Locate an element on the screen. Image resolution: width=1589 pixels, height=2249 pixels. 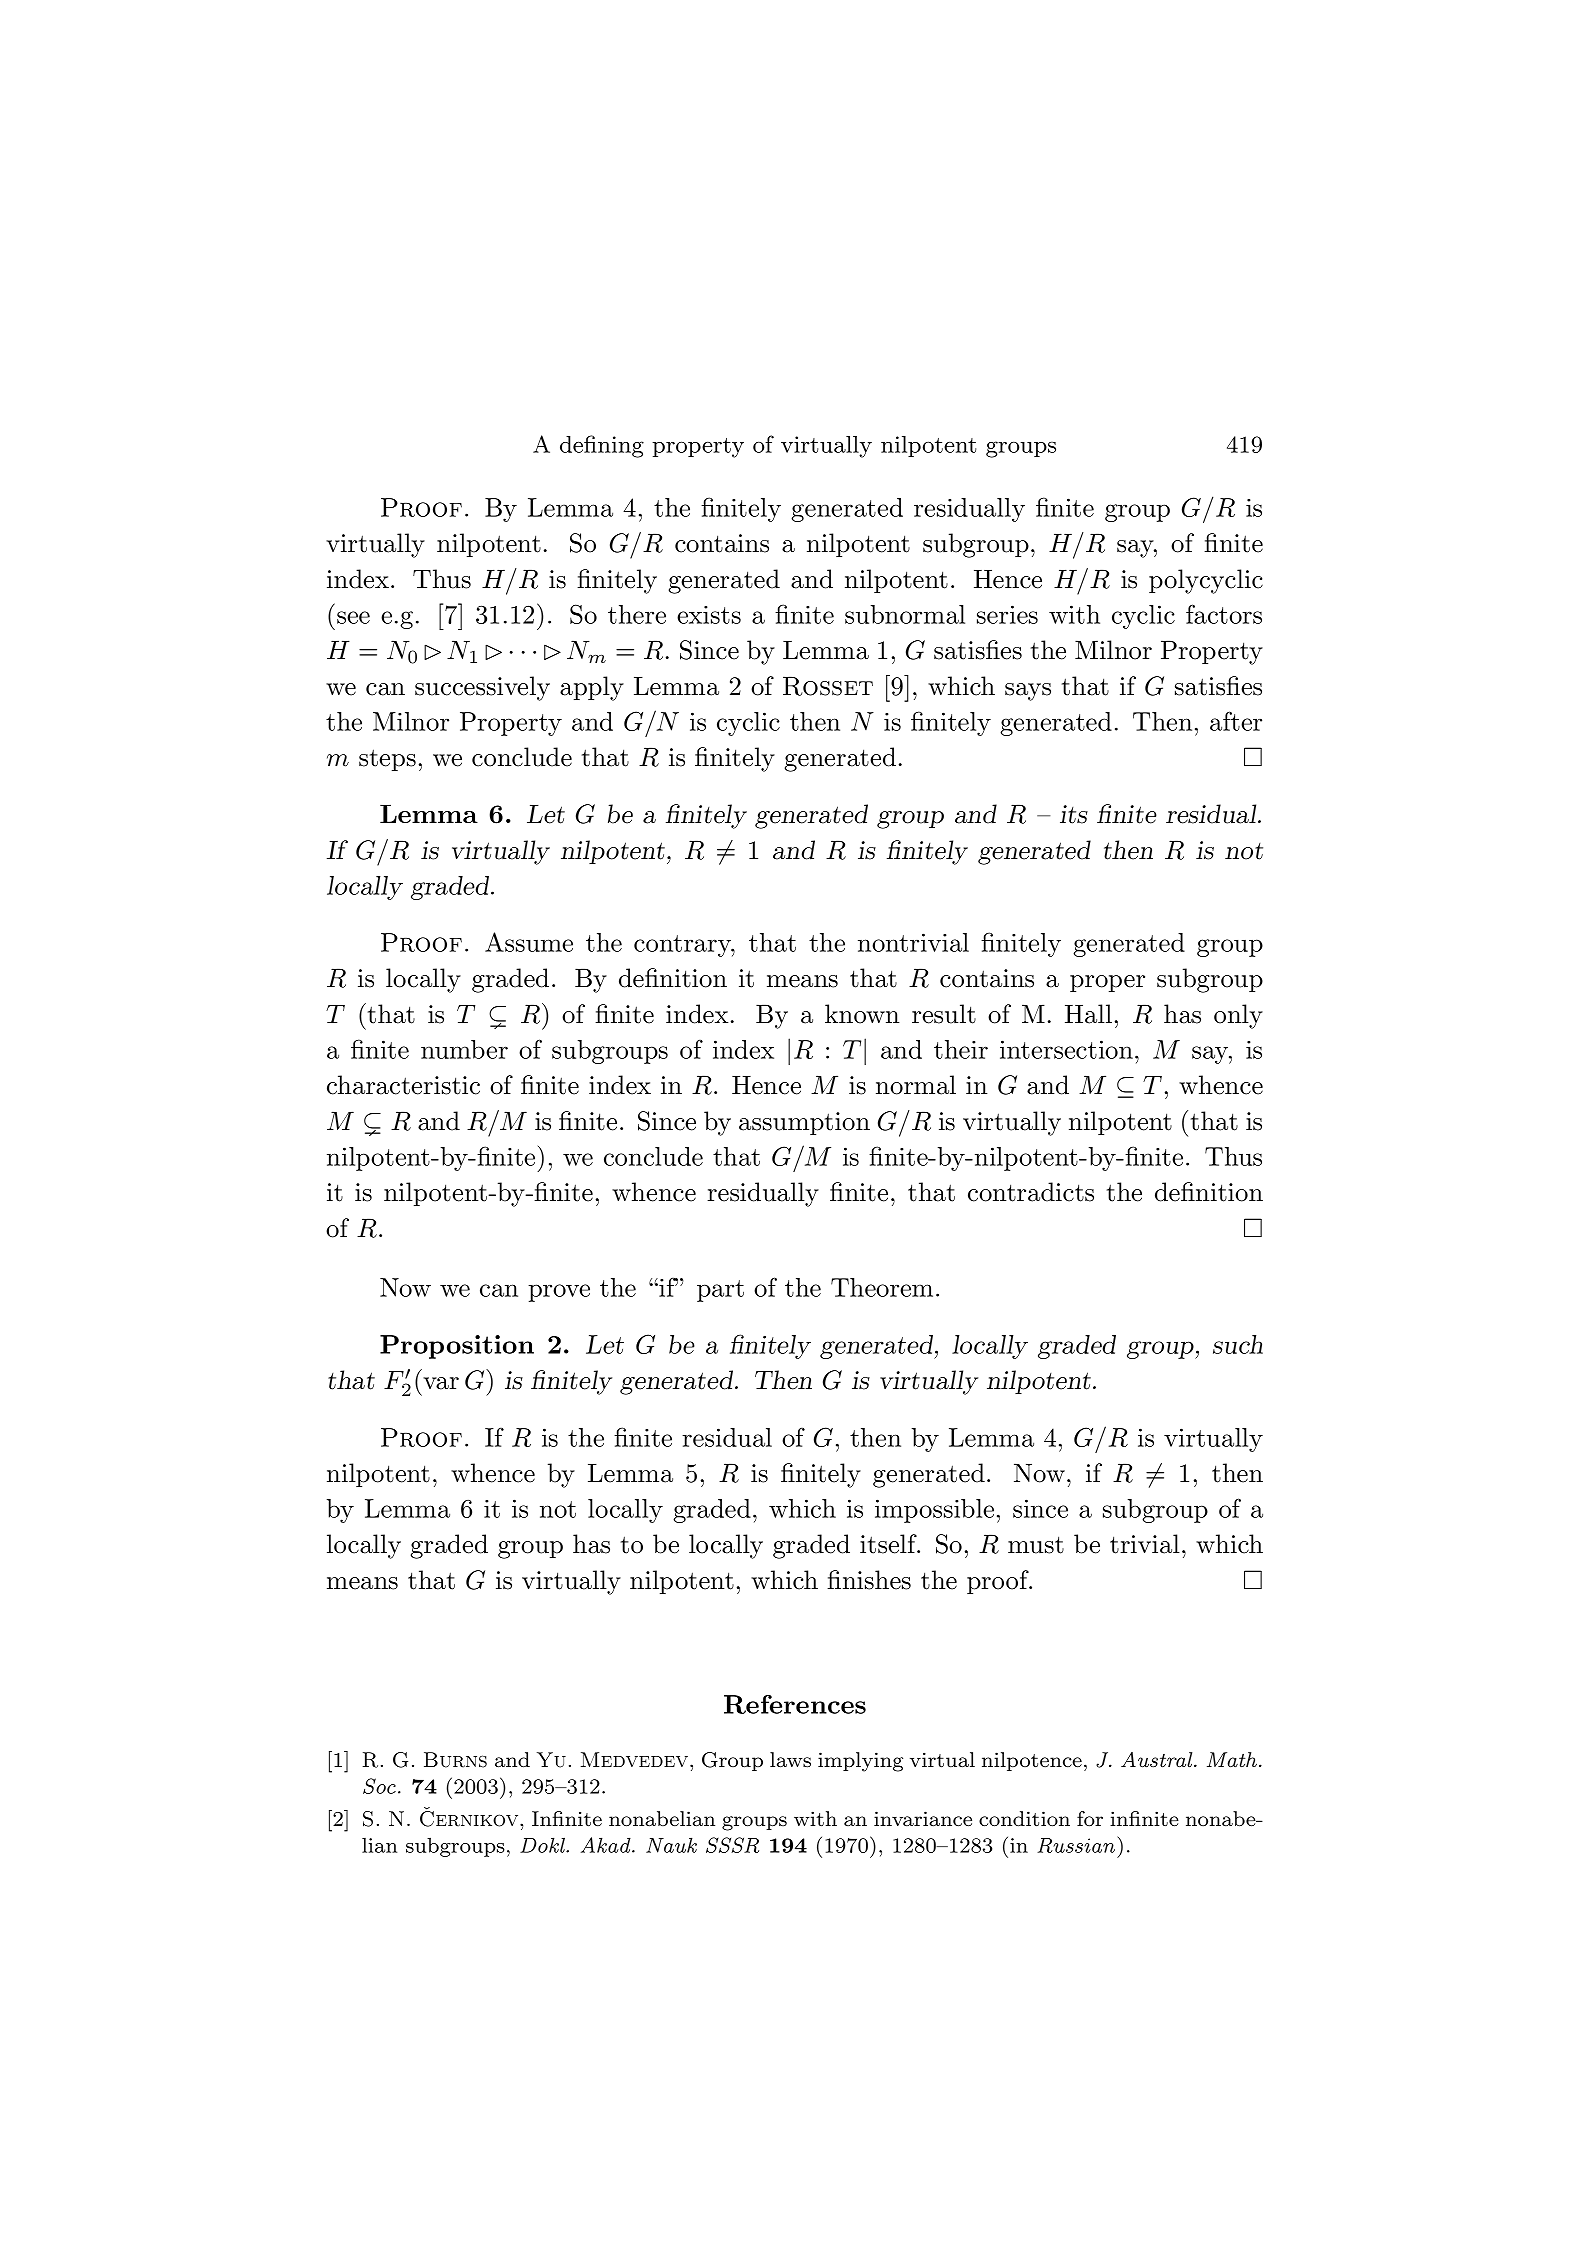
known is located at coordinates (862, 1014).
